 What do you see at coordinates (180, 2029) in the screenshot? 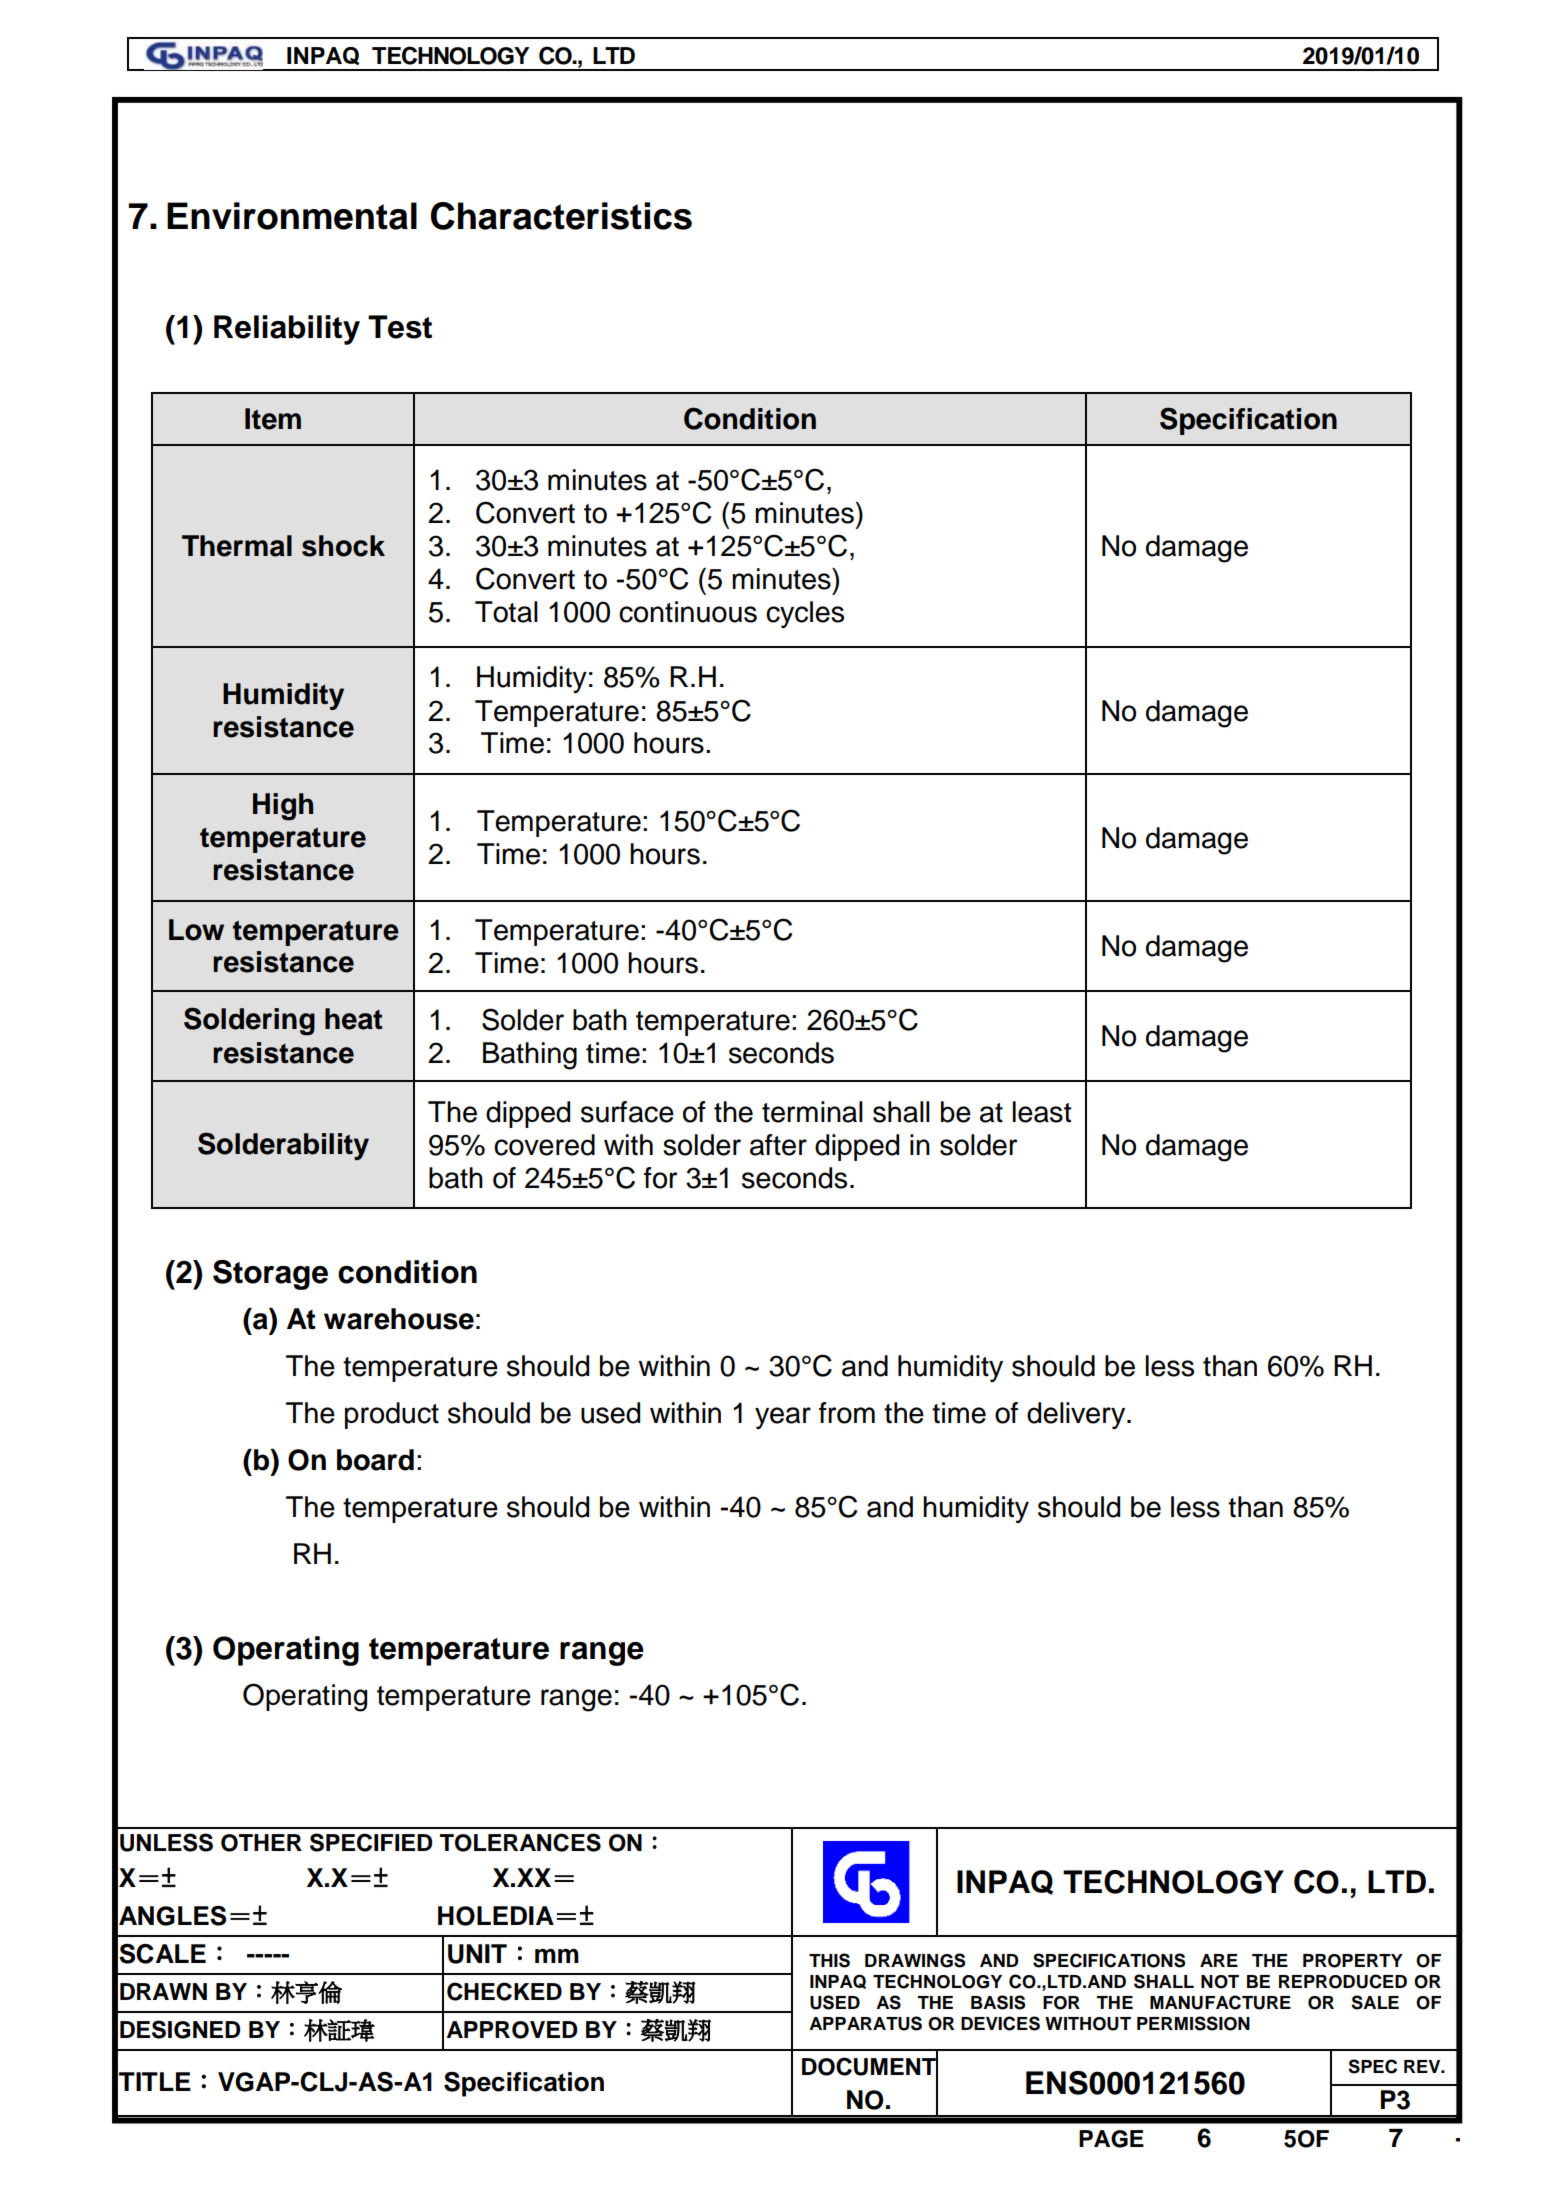
I see `DESIGNED` at bounding box center [180, 2029].
